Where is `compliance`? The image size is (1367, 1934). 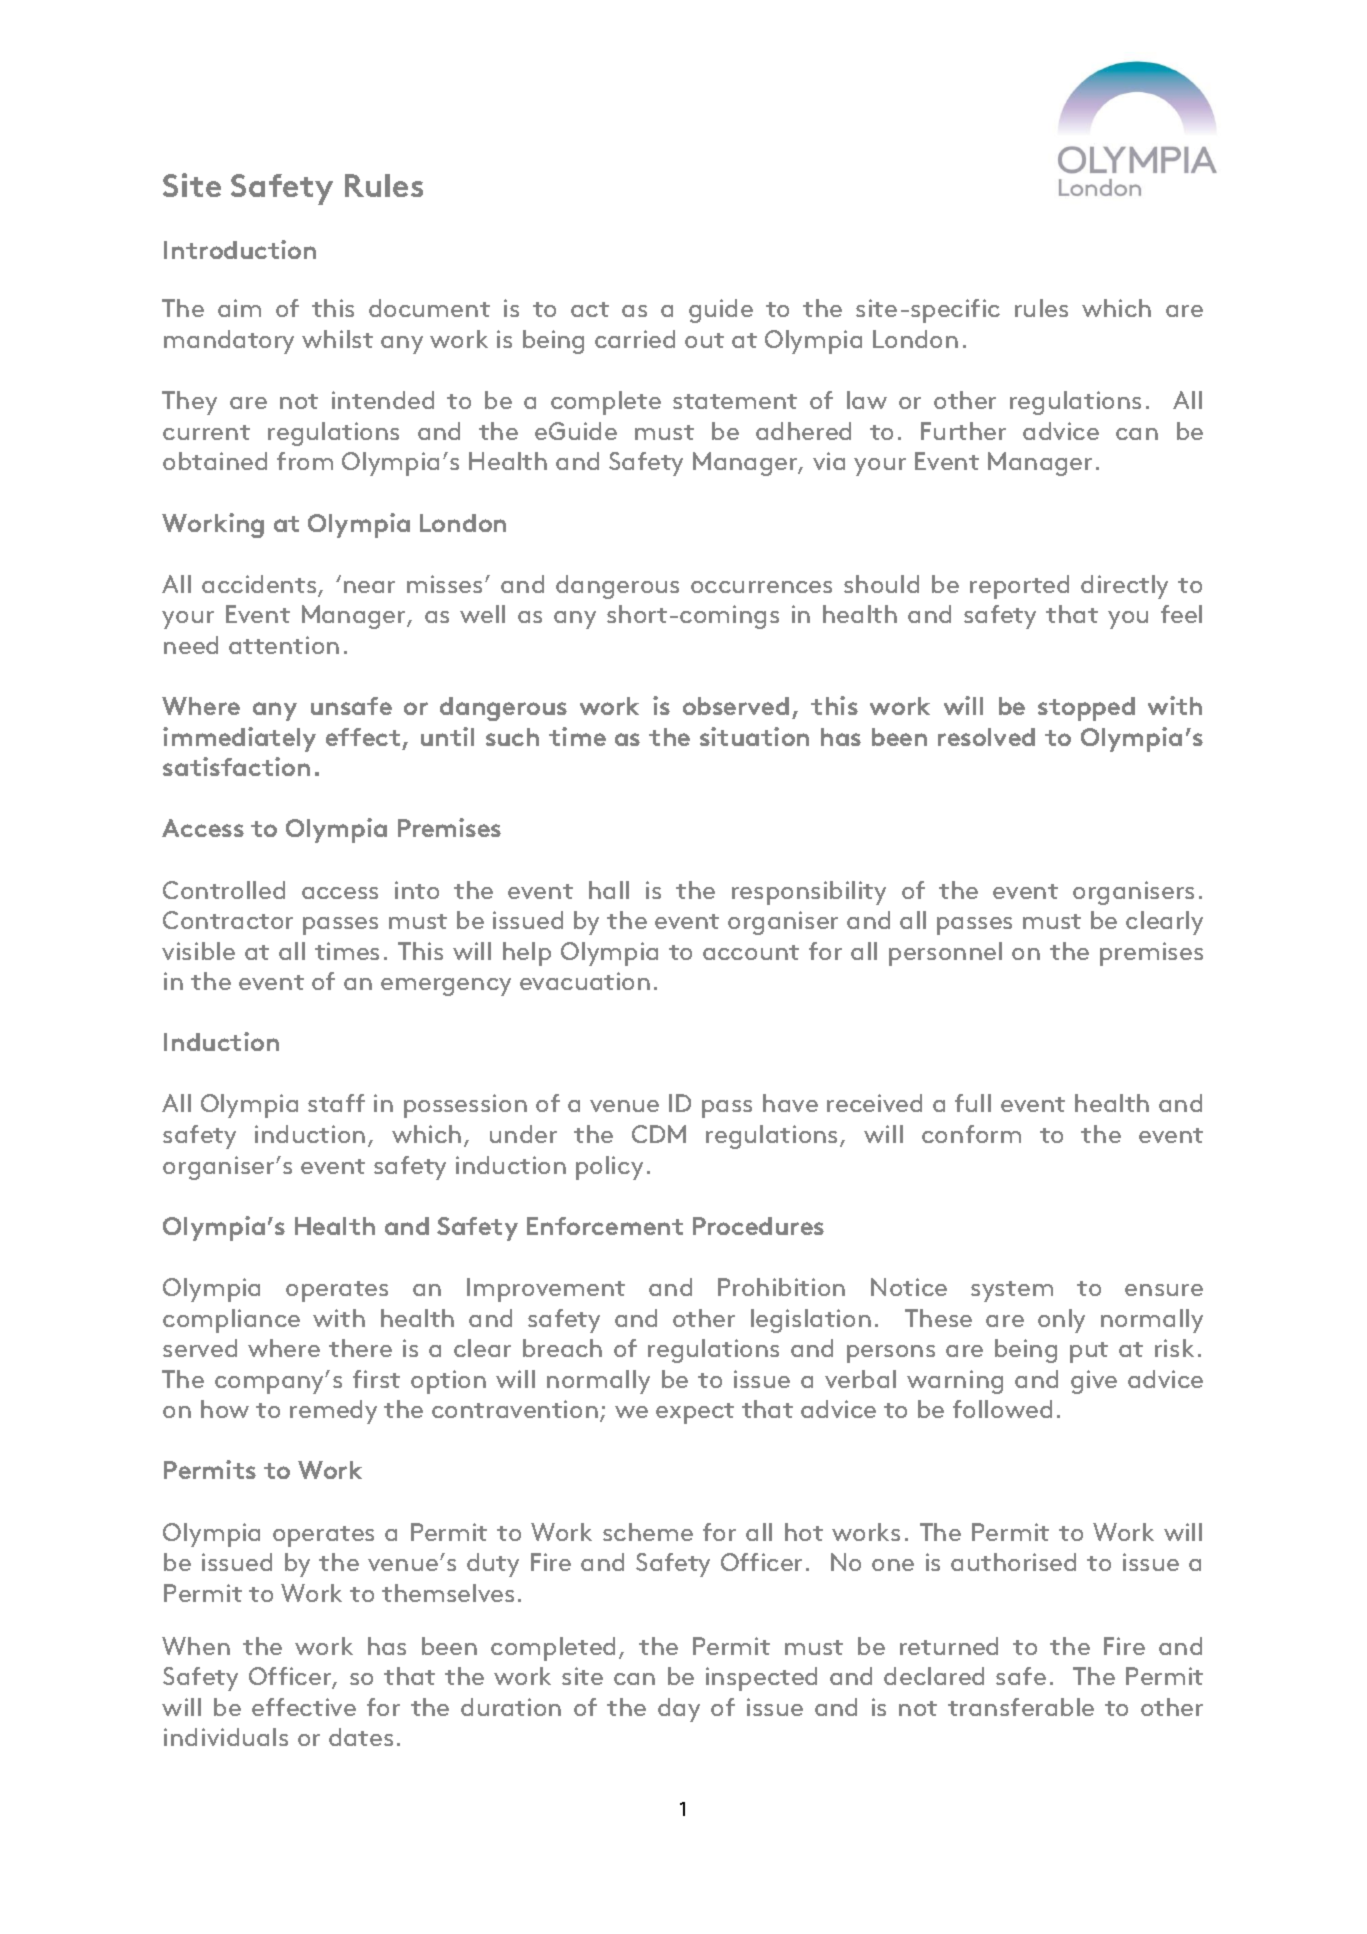 compliance is located at coordinates (231, 1321).
